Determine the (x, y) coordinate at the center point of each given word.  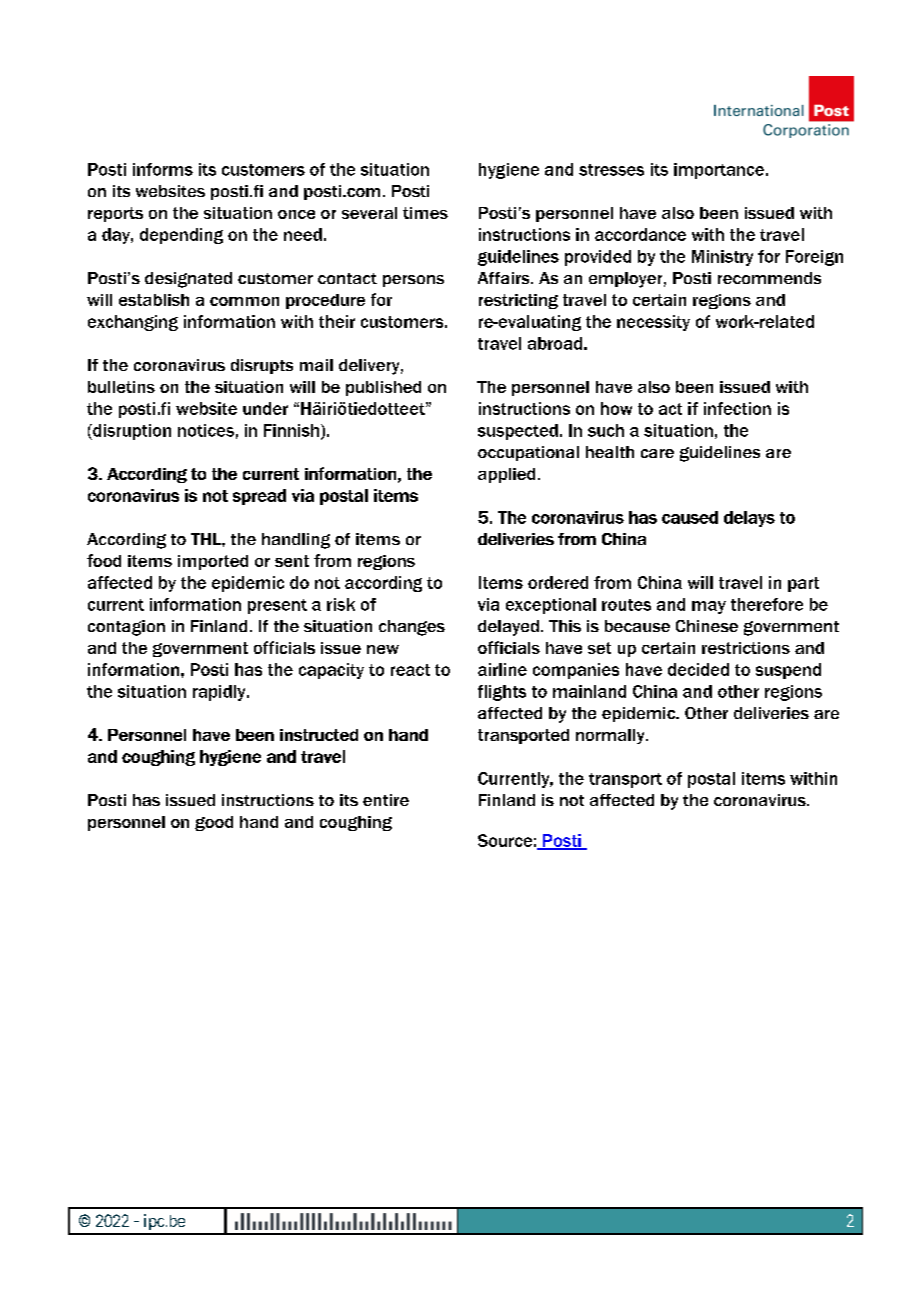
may (709, 607)
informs (163, 169)
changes (412, 628)
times (425, 213)
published (383, 388)
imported (213, 562)
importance (719, 171)
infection (737, 408)
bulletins (121, 387)
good (214, 823)
